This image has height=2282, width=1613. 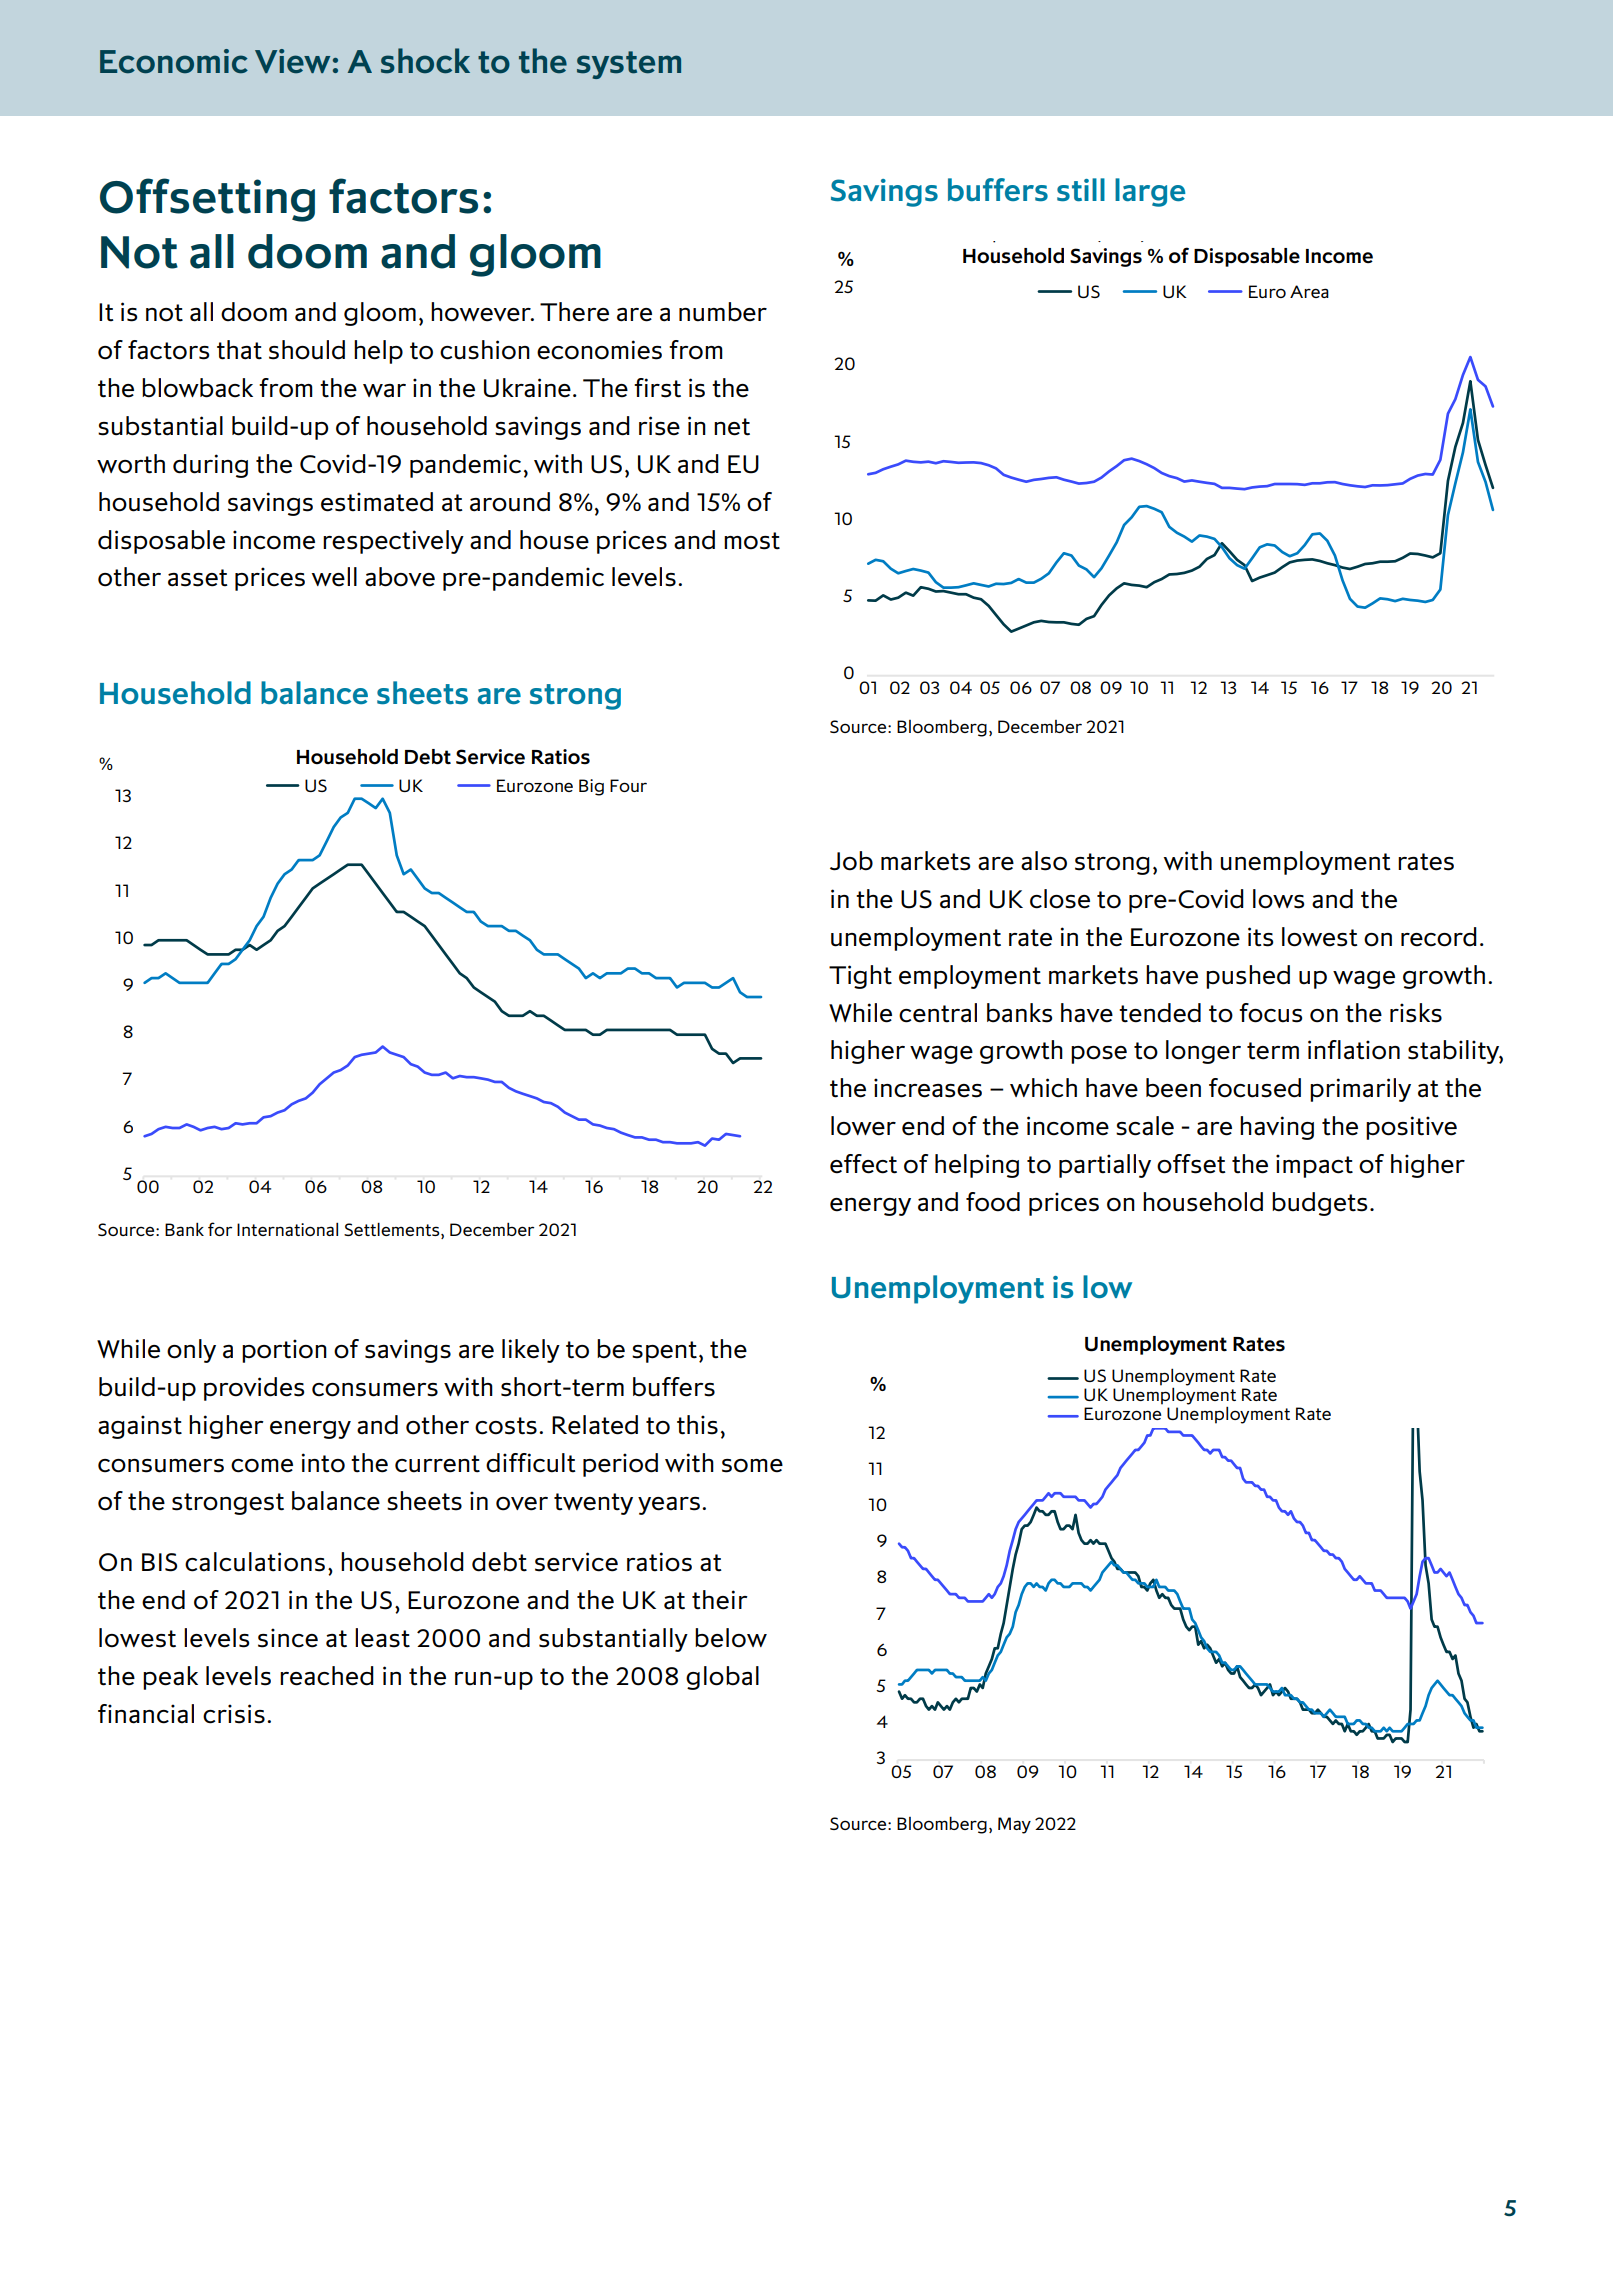 I want to click on budgets, so click(x=1319, y=1204).
